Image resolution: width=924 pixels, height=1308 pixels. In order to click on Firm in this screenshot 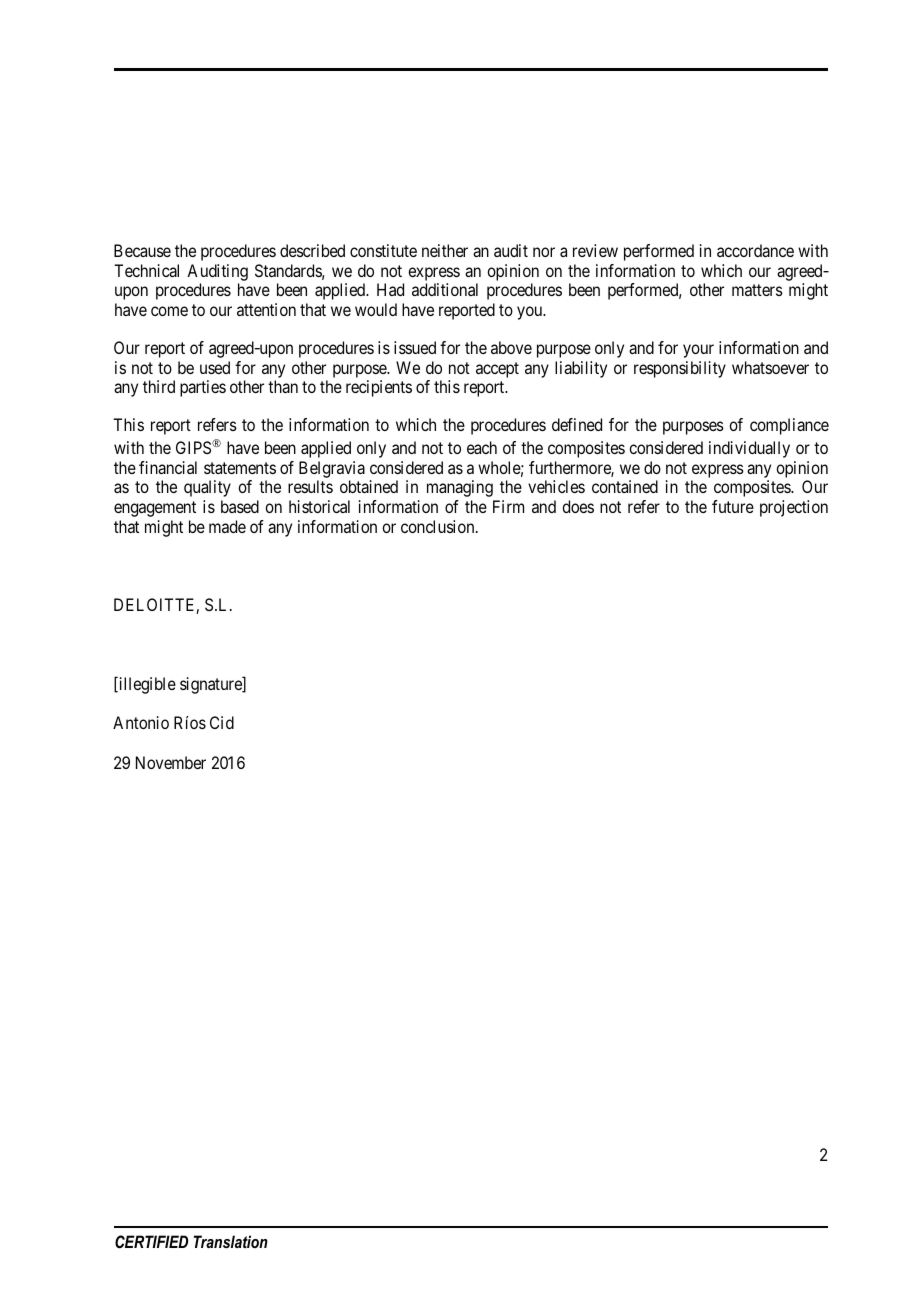, I will do `click(508, 506)`.
